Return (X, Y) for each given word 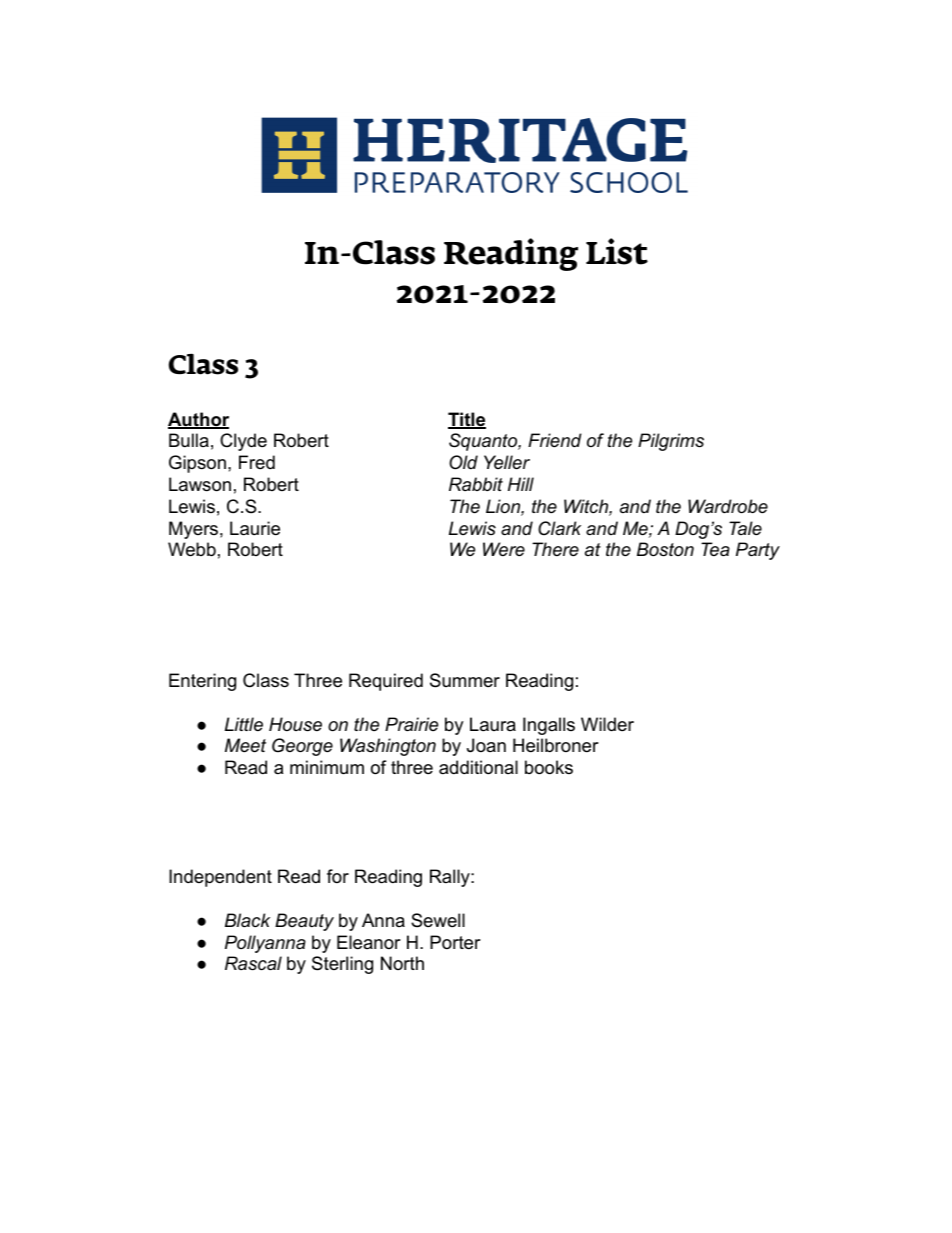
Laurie (255, 528)
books (549, 767)
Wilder (607, 724)
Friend (555, 440)
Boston (665, 549)
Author (198, 420)
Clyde (243, 442)
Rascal (253, 963)
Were (504, 549)
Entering (202, 682)
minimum (327, 767)
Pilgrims (671, 442)
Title (467, 420)
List (617, 251)
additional (478, 767)
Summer (465, 680)
